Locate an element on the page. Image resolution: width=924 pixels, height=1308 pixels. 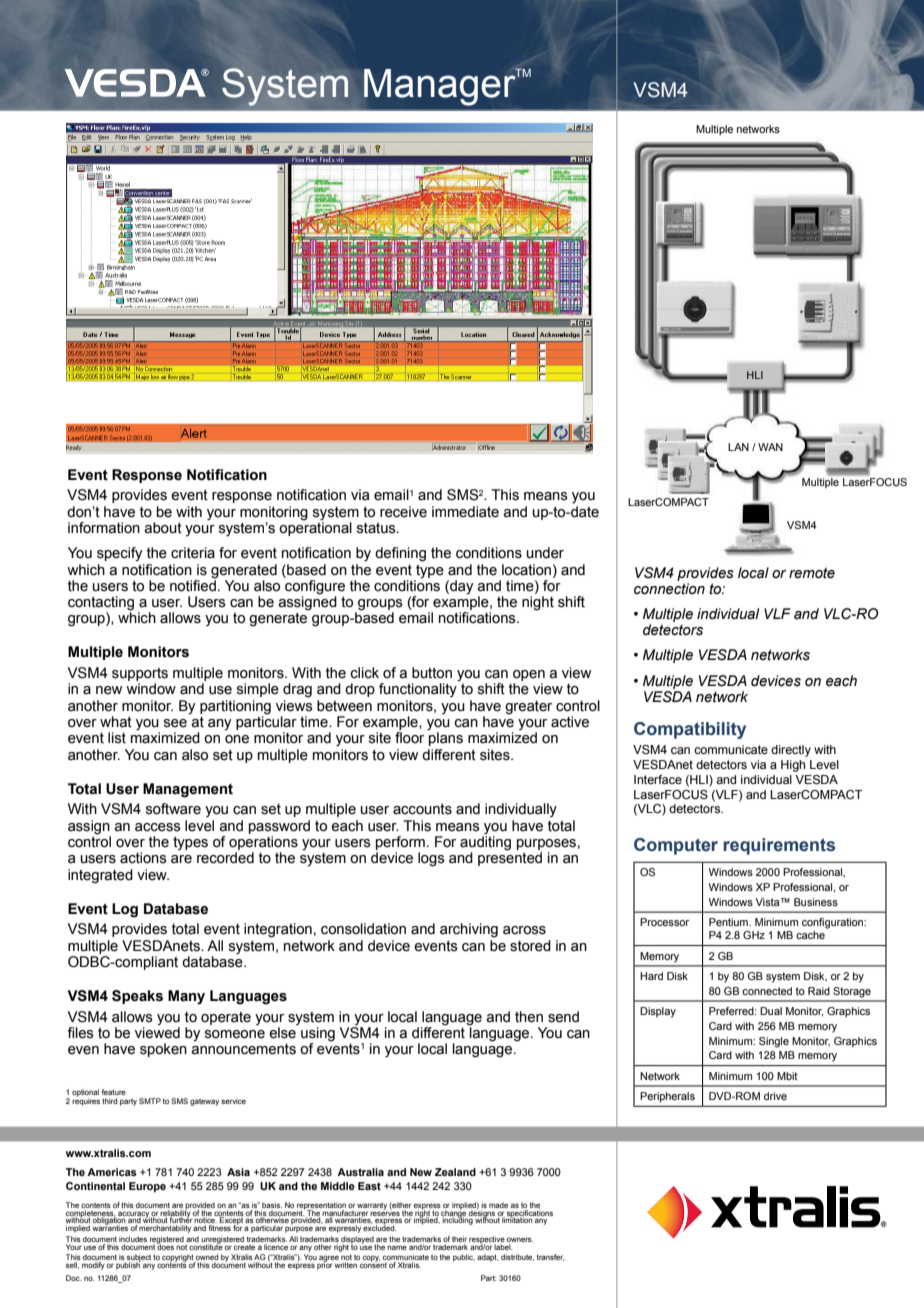
their is located at coordinates (459, 1239).
